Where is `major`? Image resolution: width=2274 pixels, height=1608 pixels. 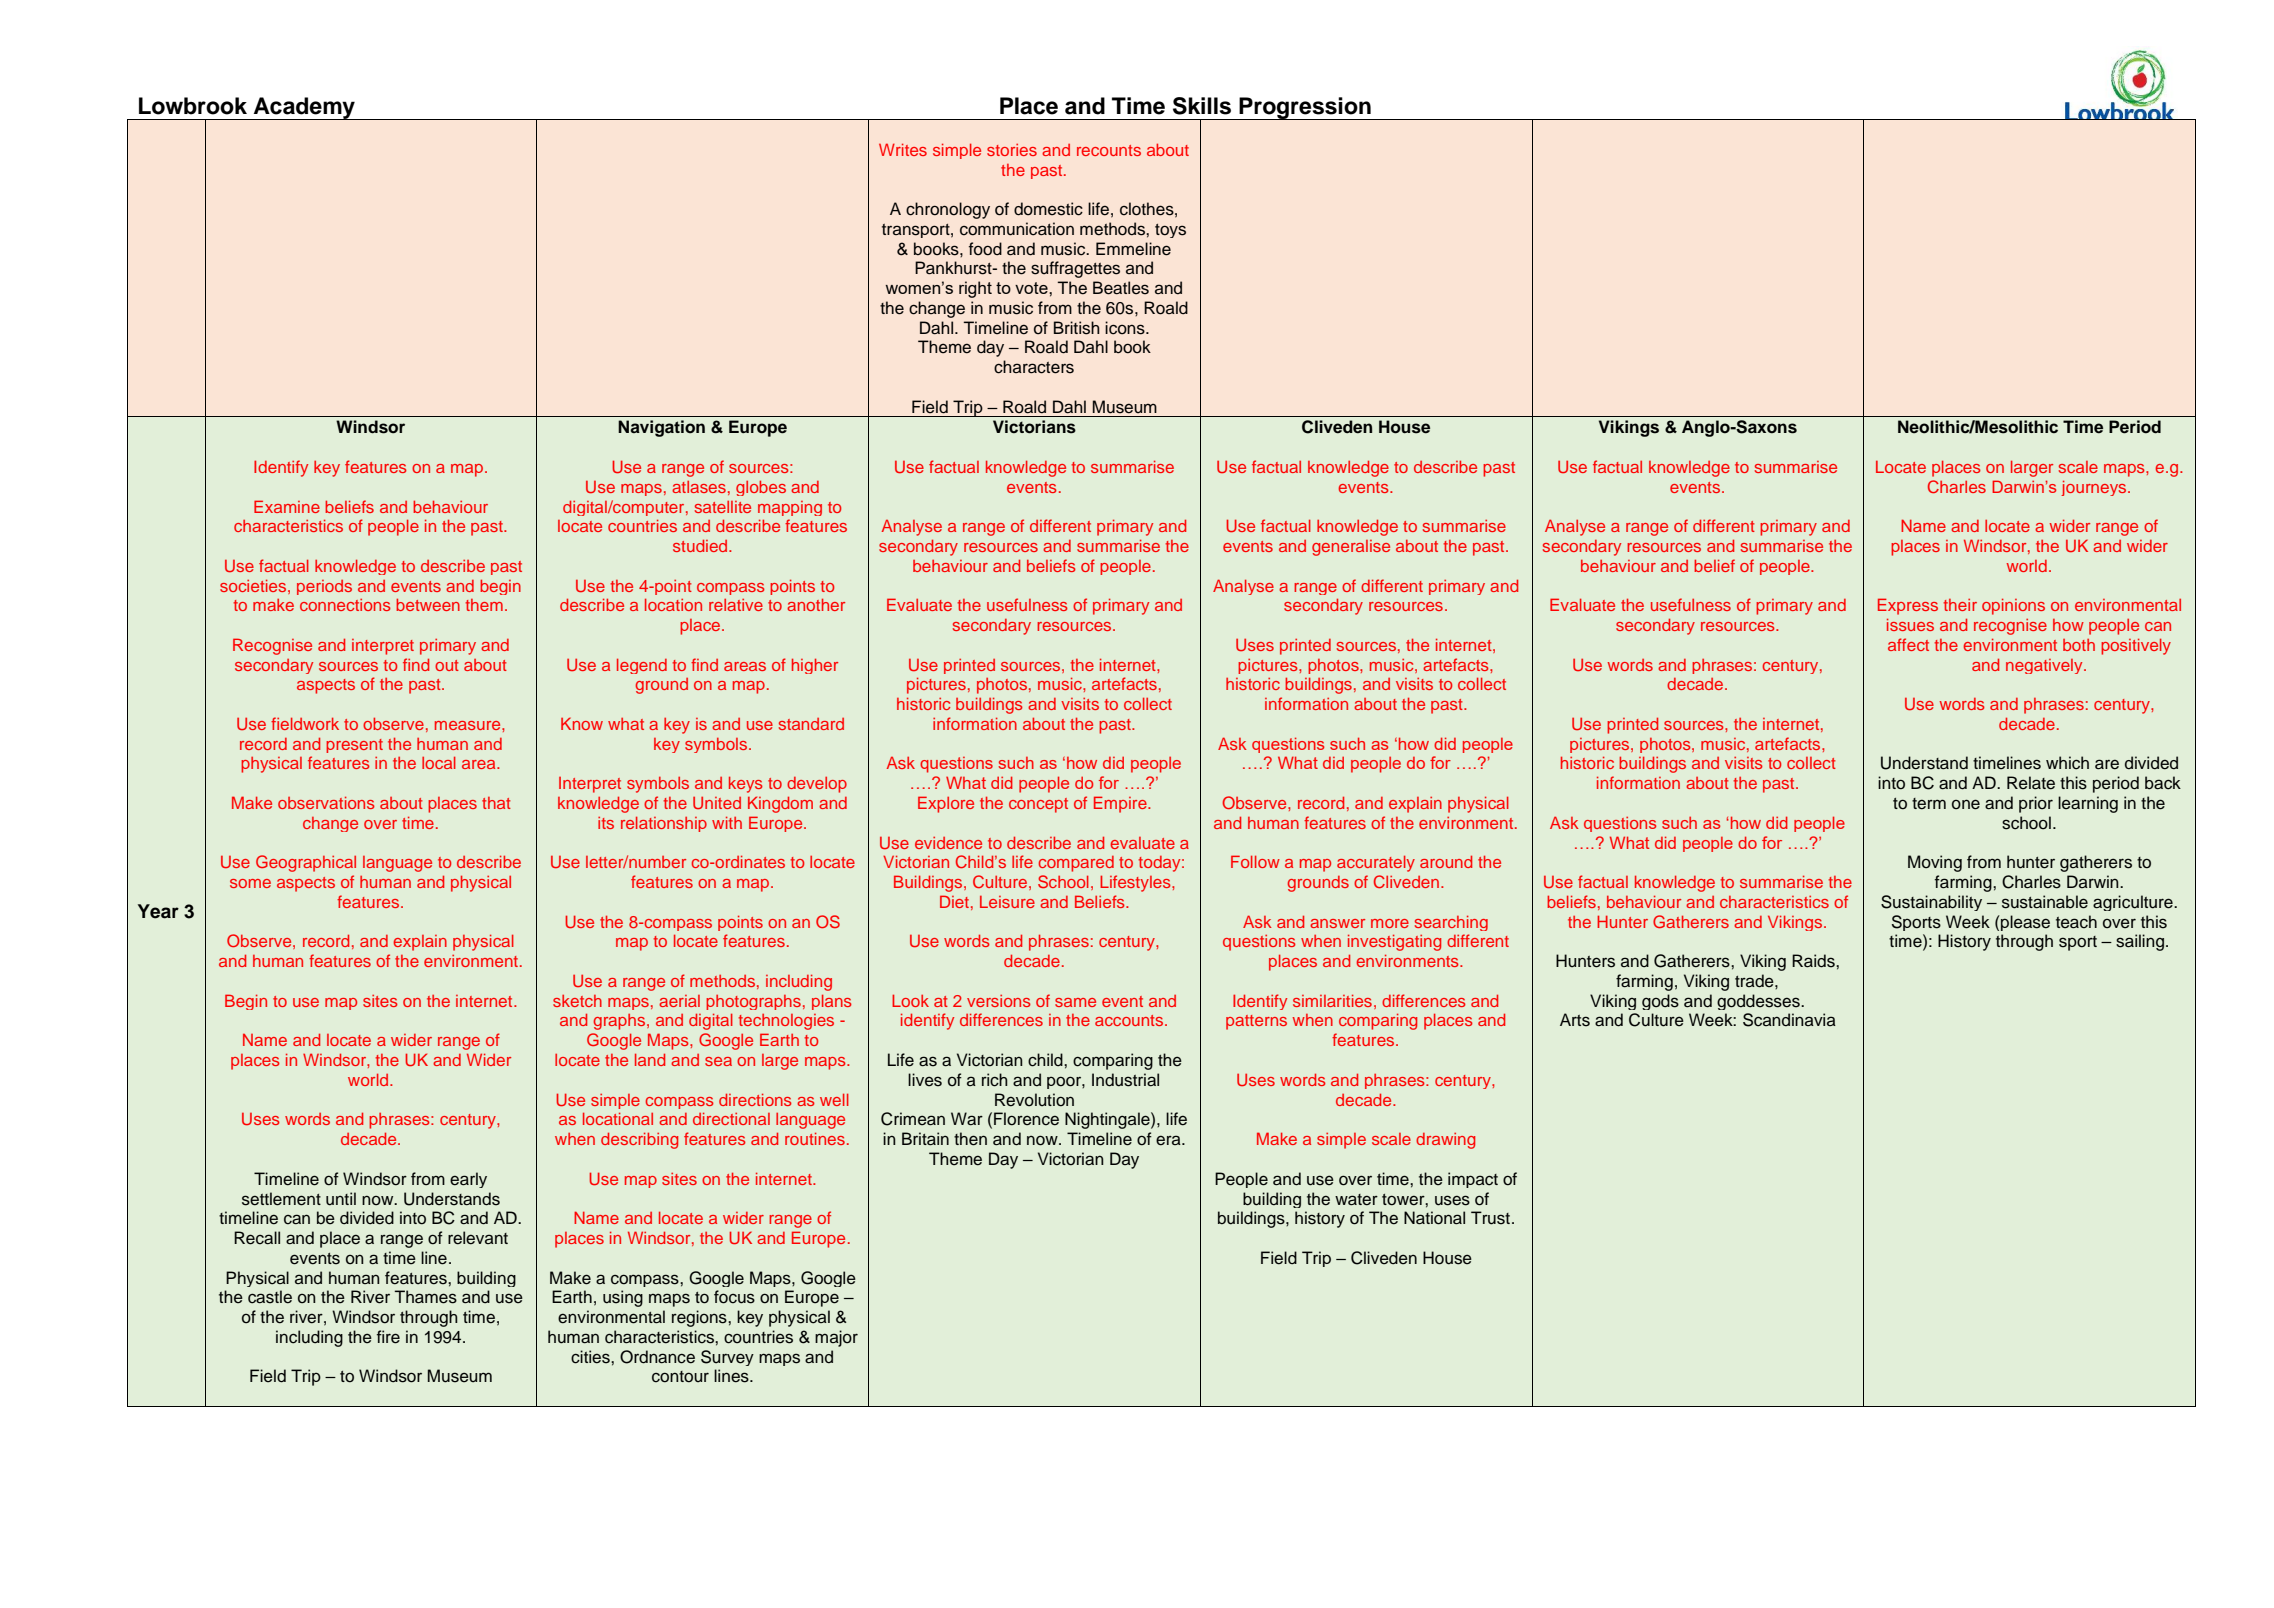
major is located at coordinates (836, 1338).
